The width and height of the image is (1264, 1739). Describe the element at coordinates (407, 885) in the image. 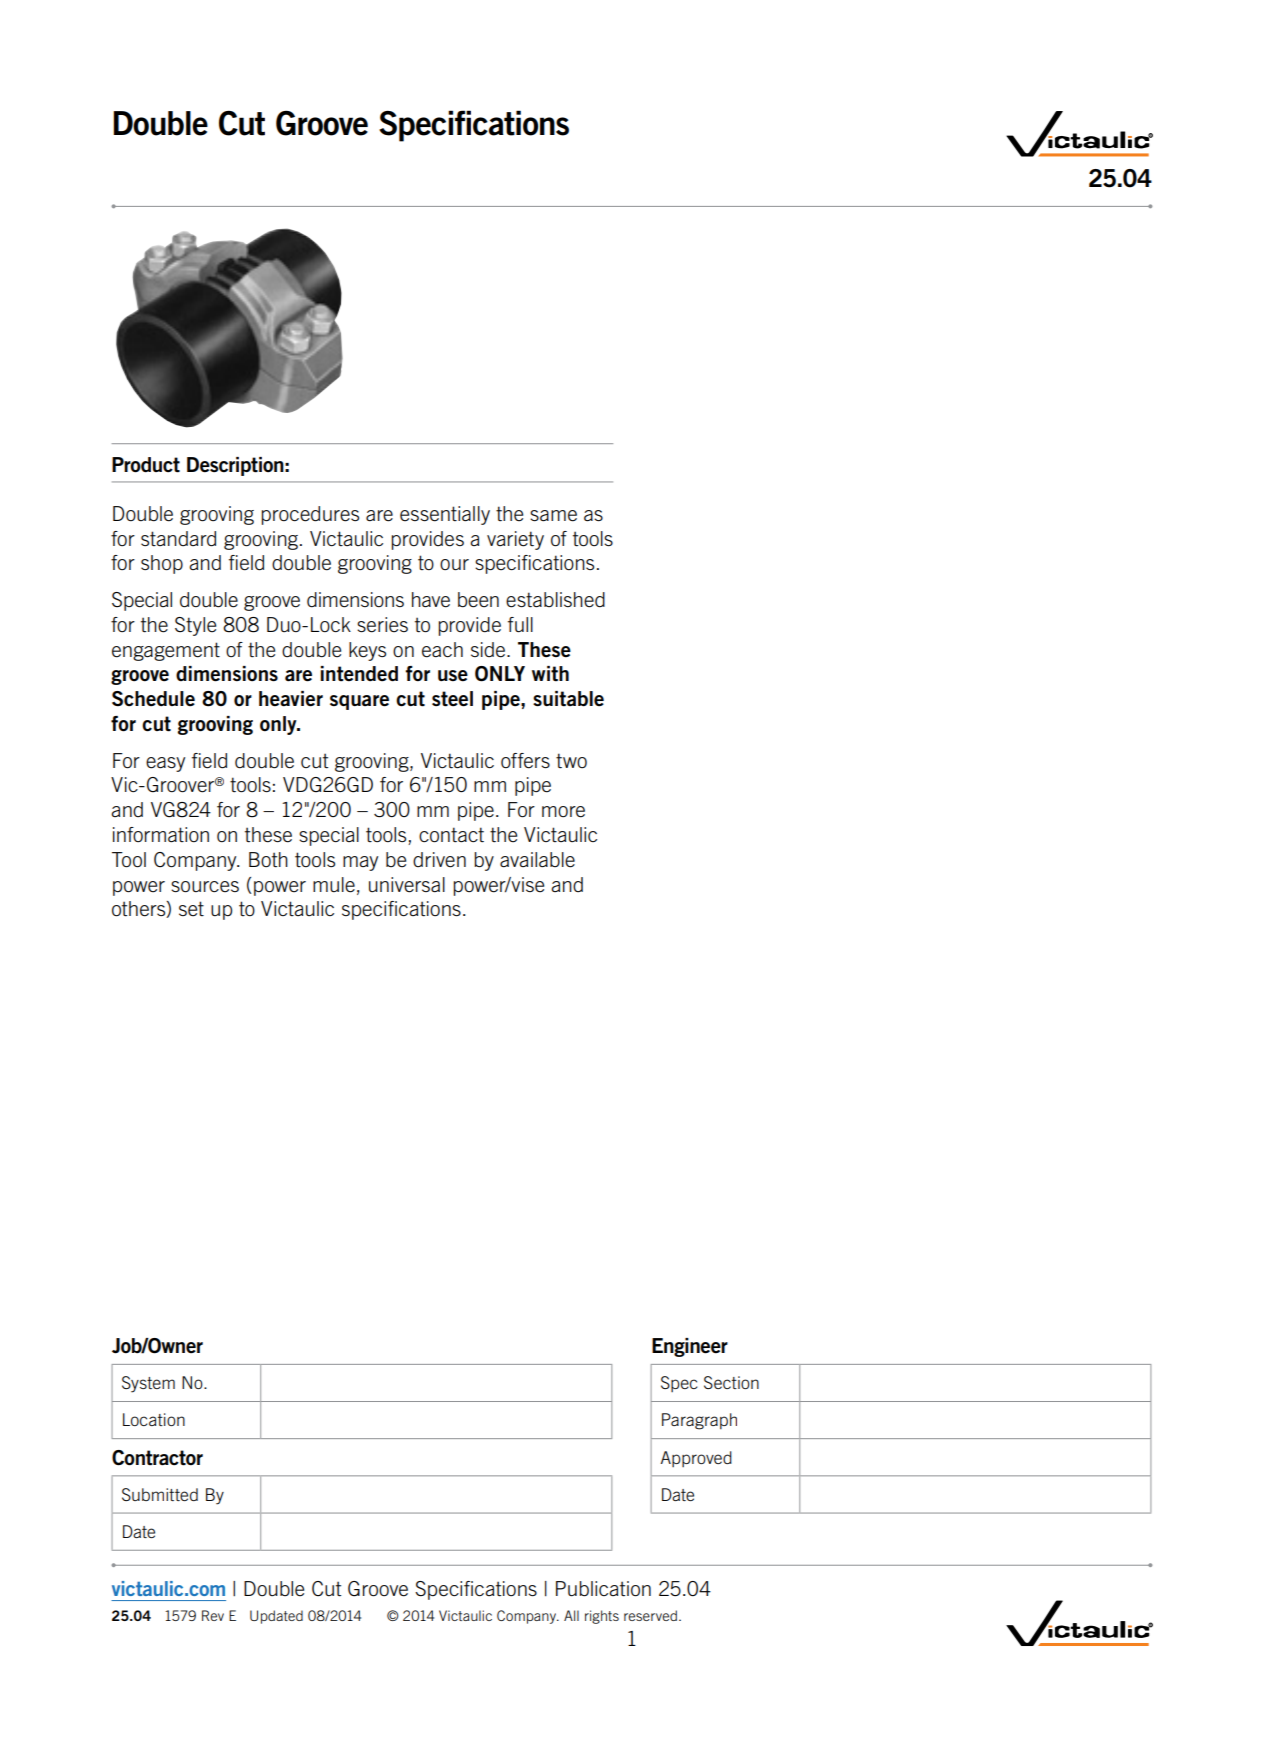

I see `universal` at that location.
